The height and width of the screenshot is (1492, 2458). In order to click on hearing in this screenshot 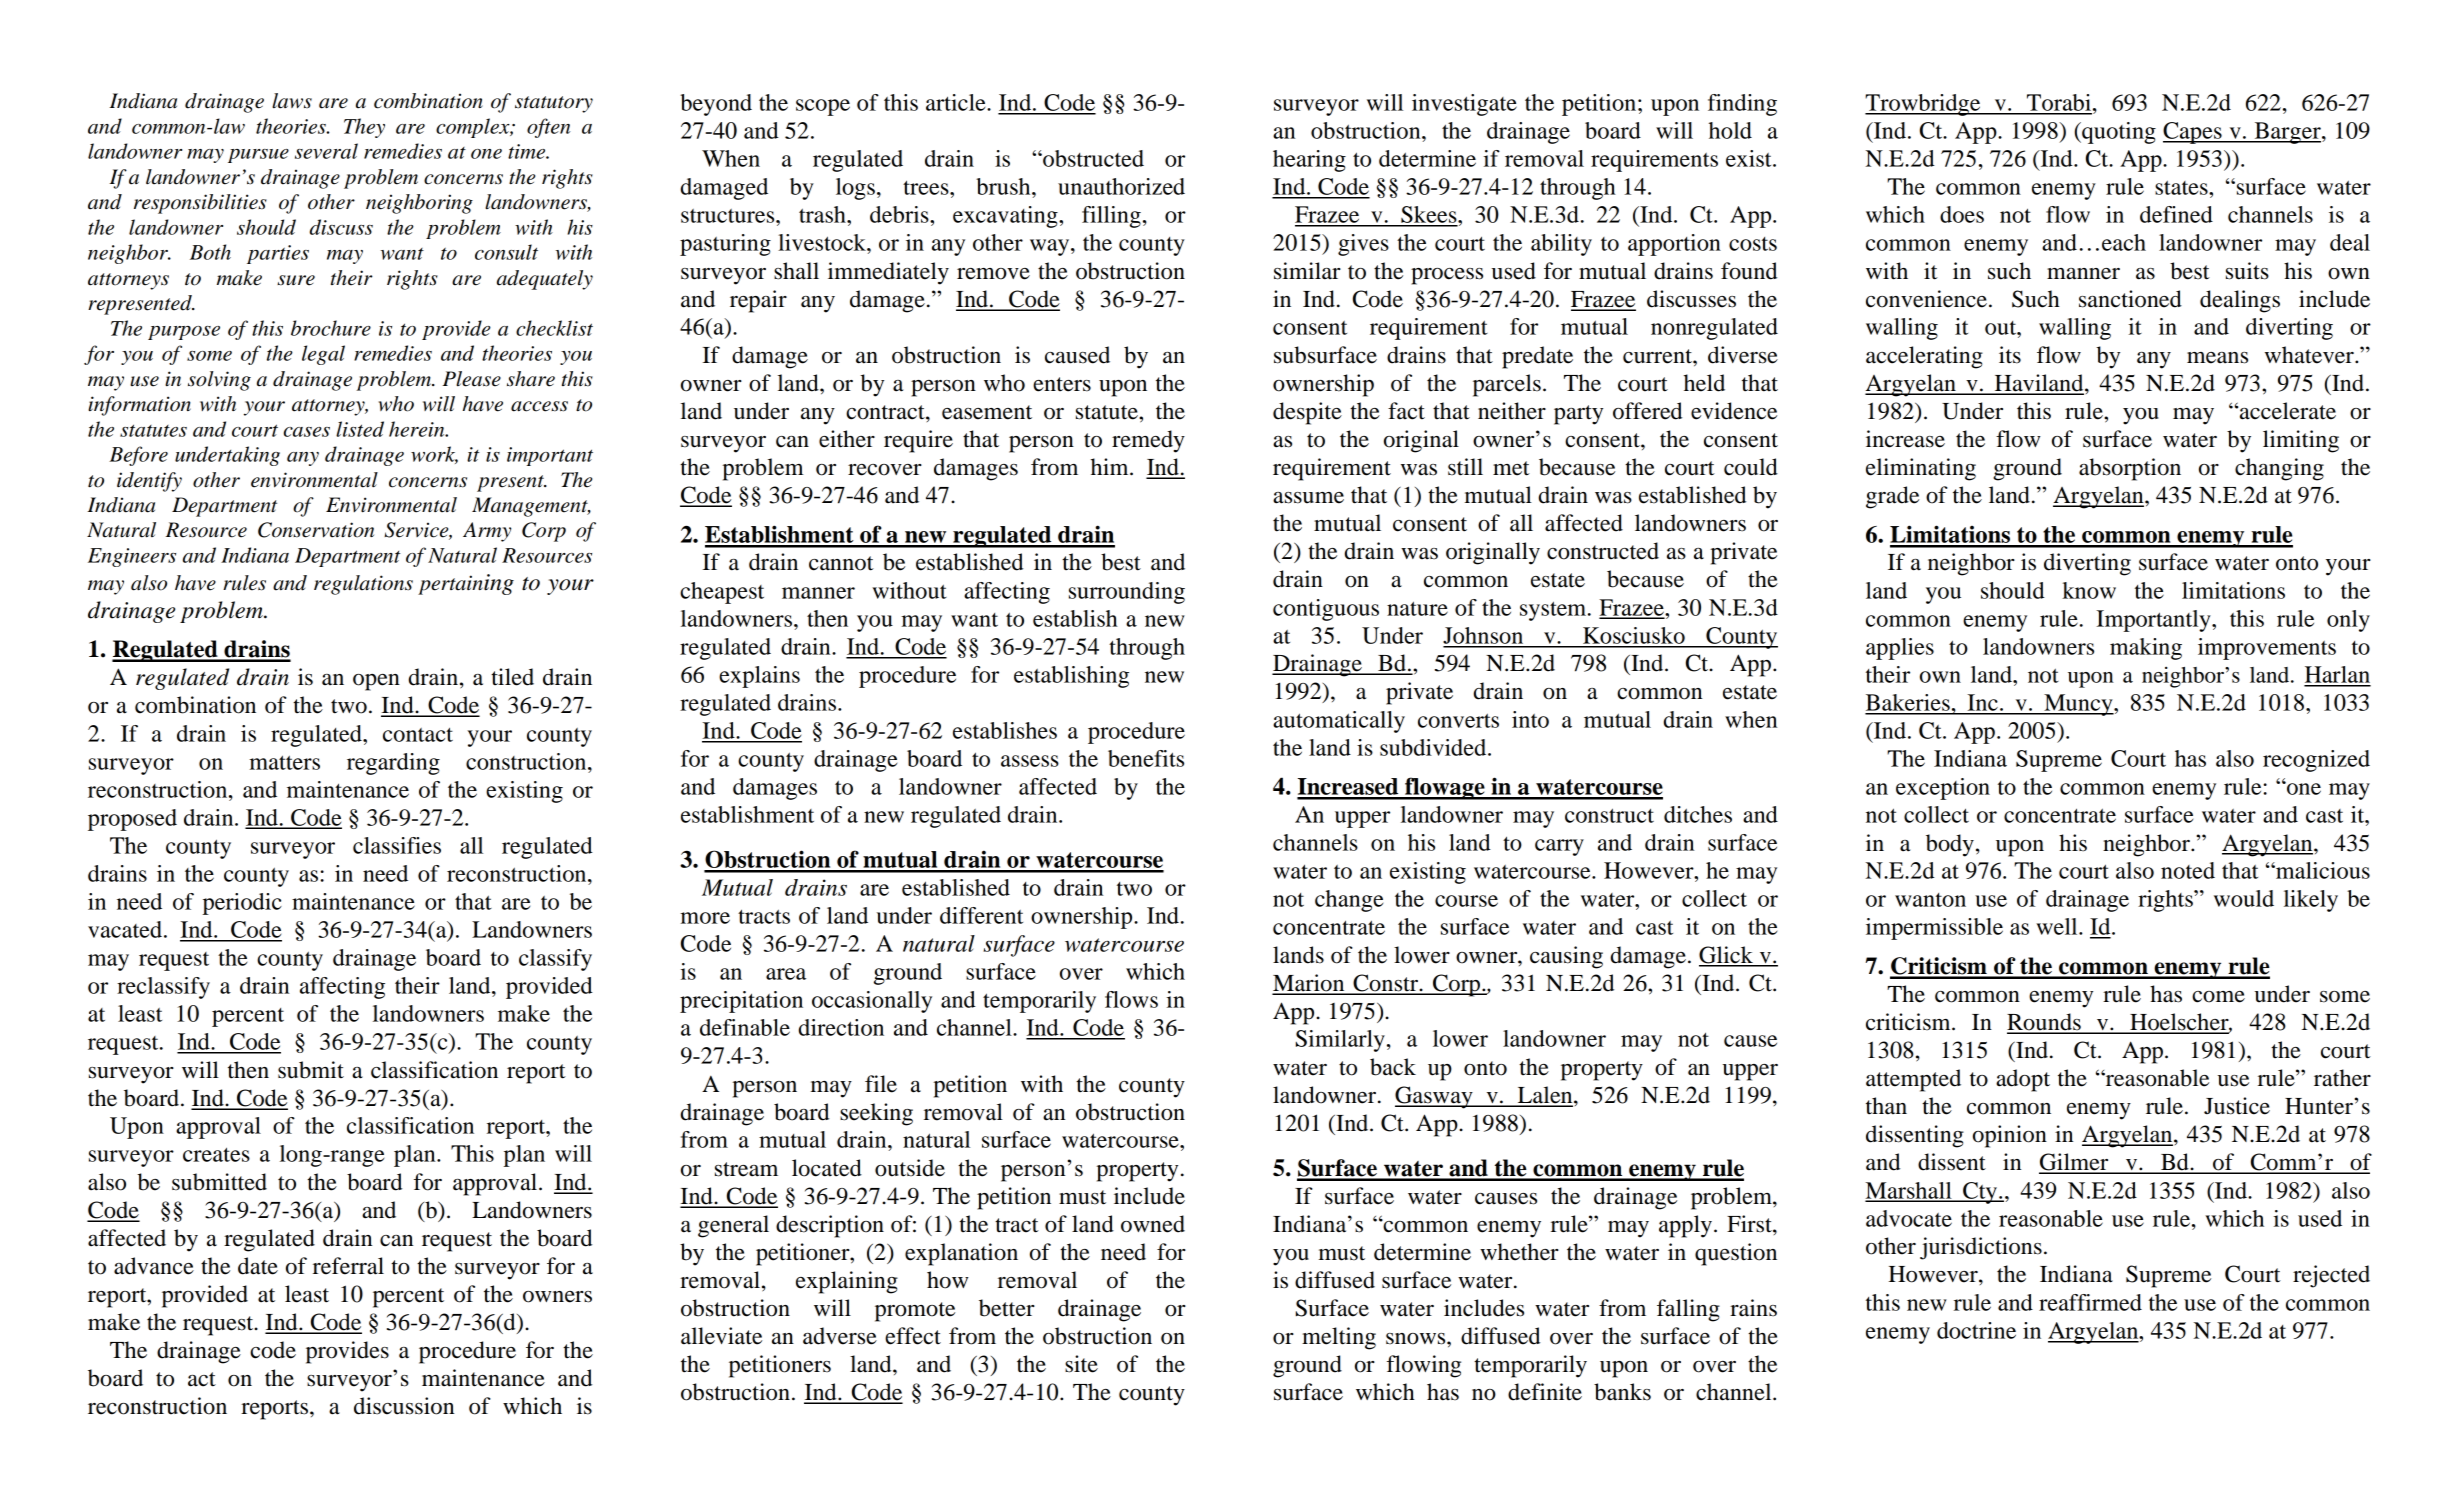, I will do `click(1309, 161)`.
